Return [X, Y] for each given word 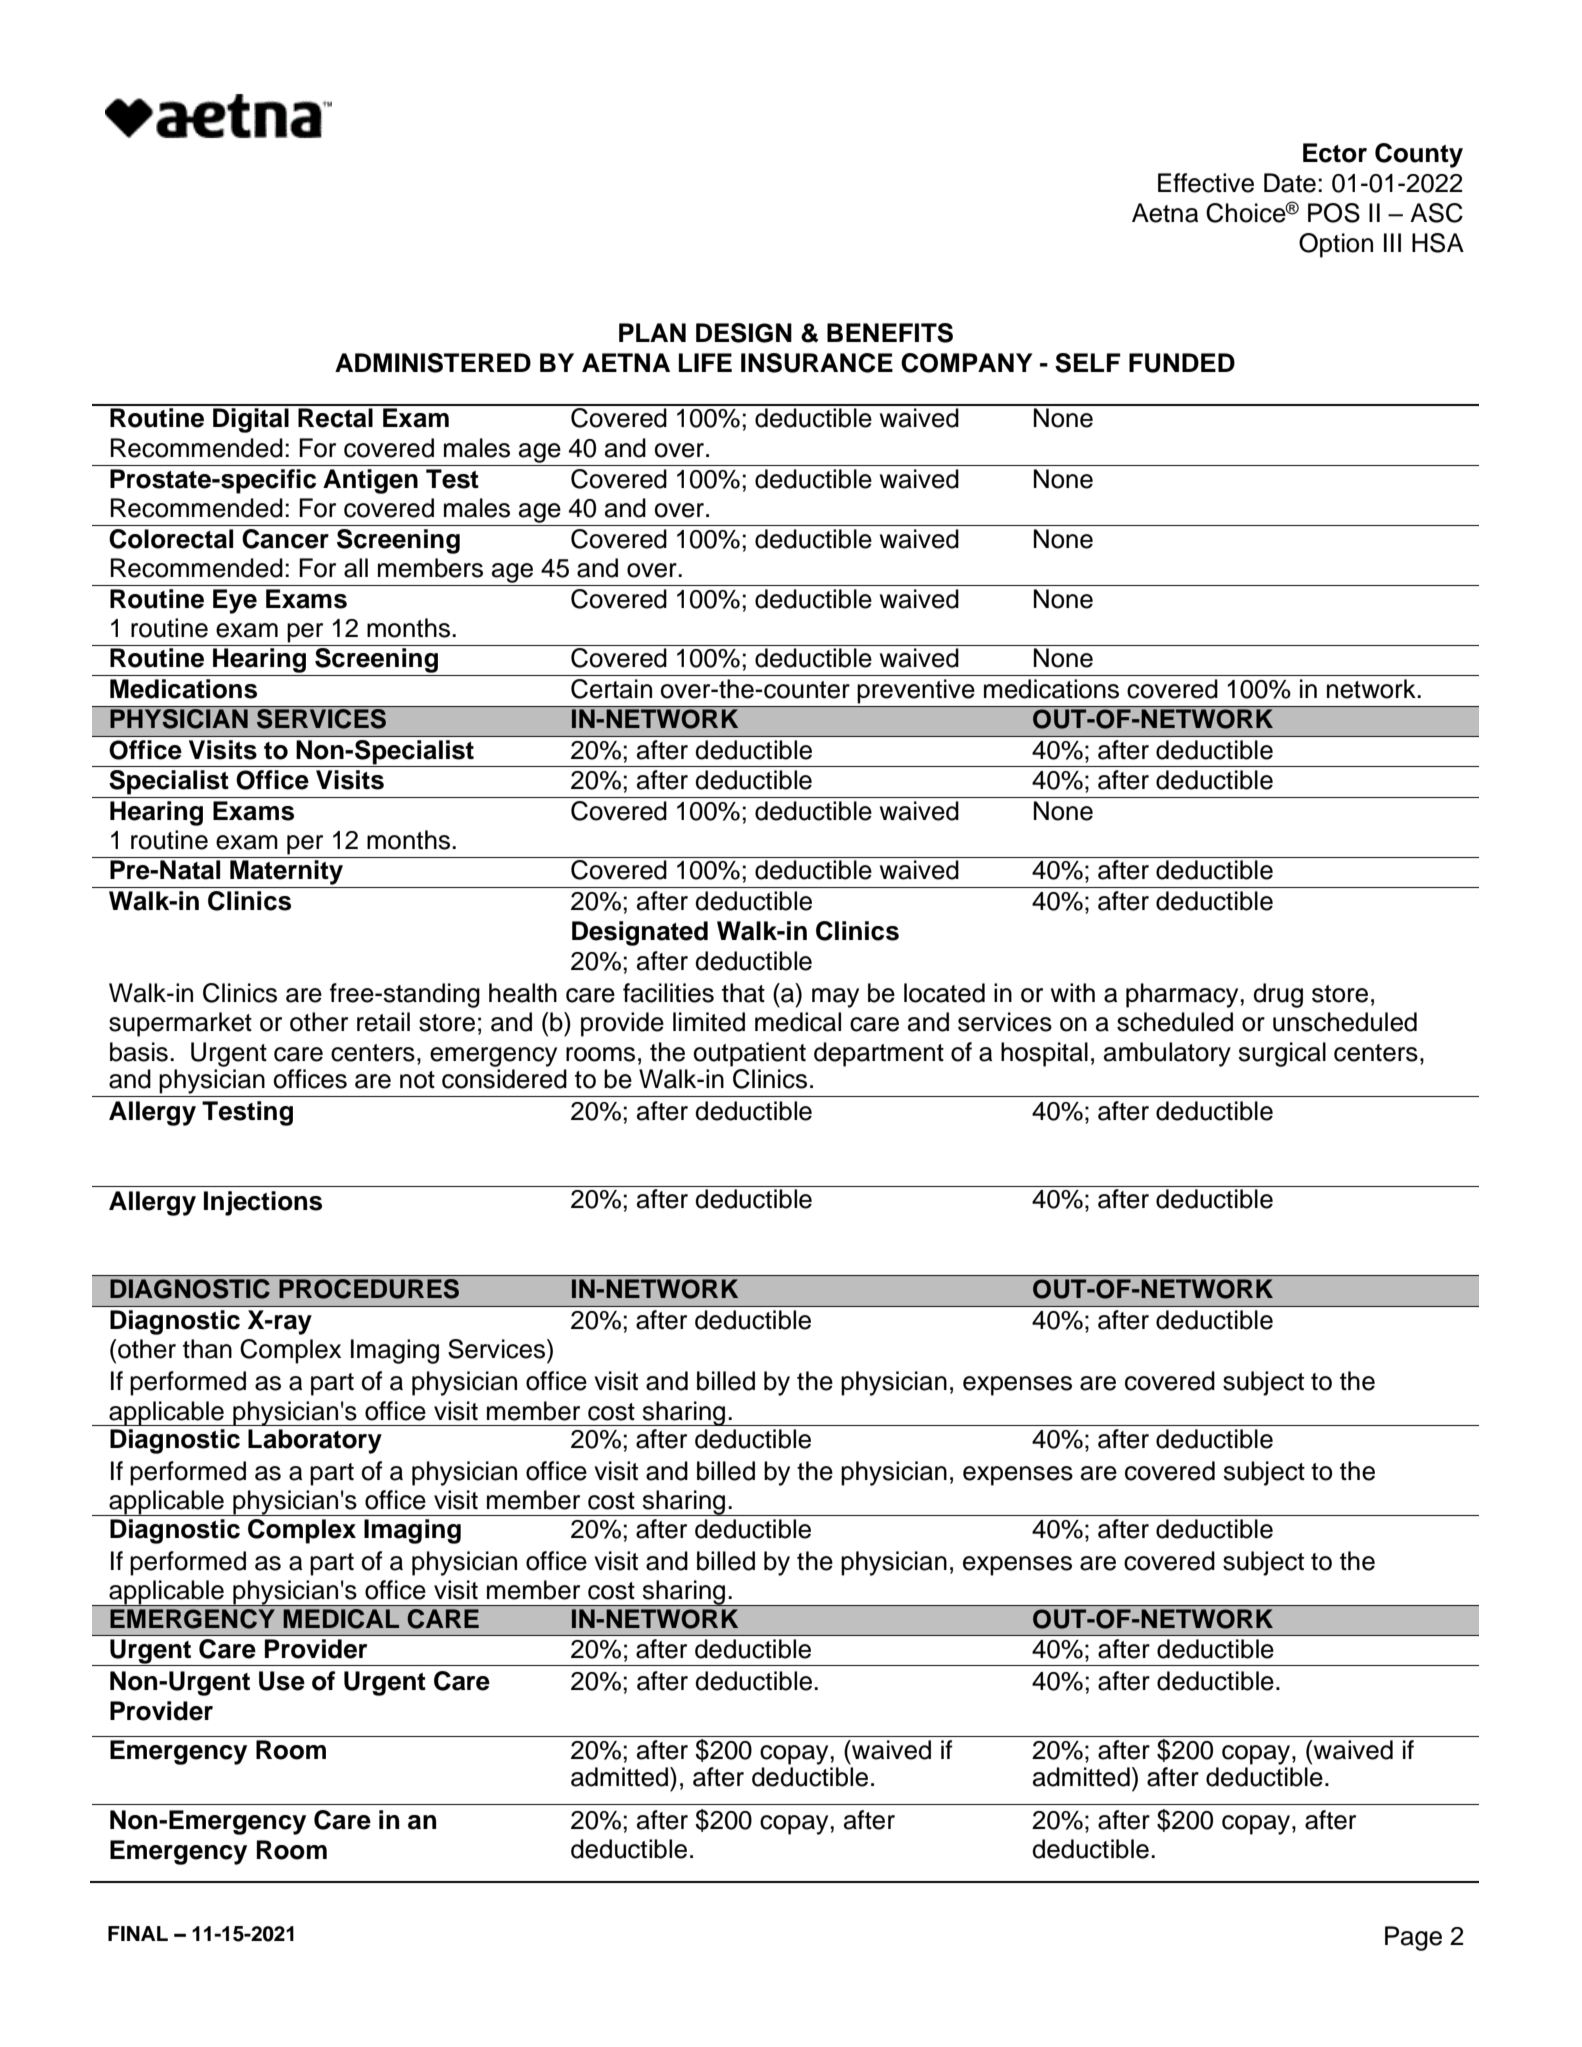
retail [383, 1022]
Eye [235, 601]
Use [282, 1681]
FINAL [138, 1933]
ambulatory [1167, 1054]
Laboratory [315, 1441]
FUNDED [1182, 363]
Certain [611, 689]
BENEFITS [890, 333]
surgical [1282, 1054]
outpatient [749, 1054]
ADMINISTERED [433, 363]
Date [1290, 183]
